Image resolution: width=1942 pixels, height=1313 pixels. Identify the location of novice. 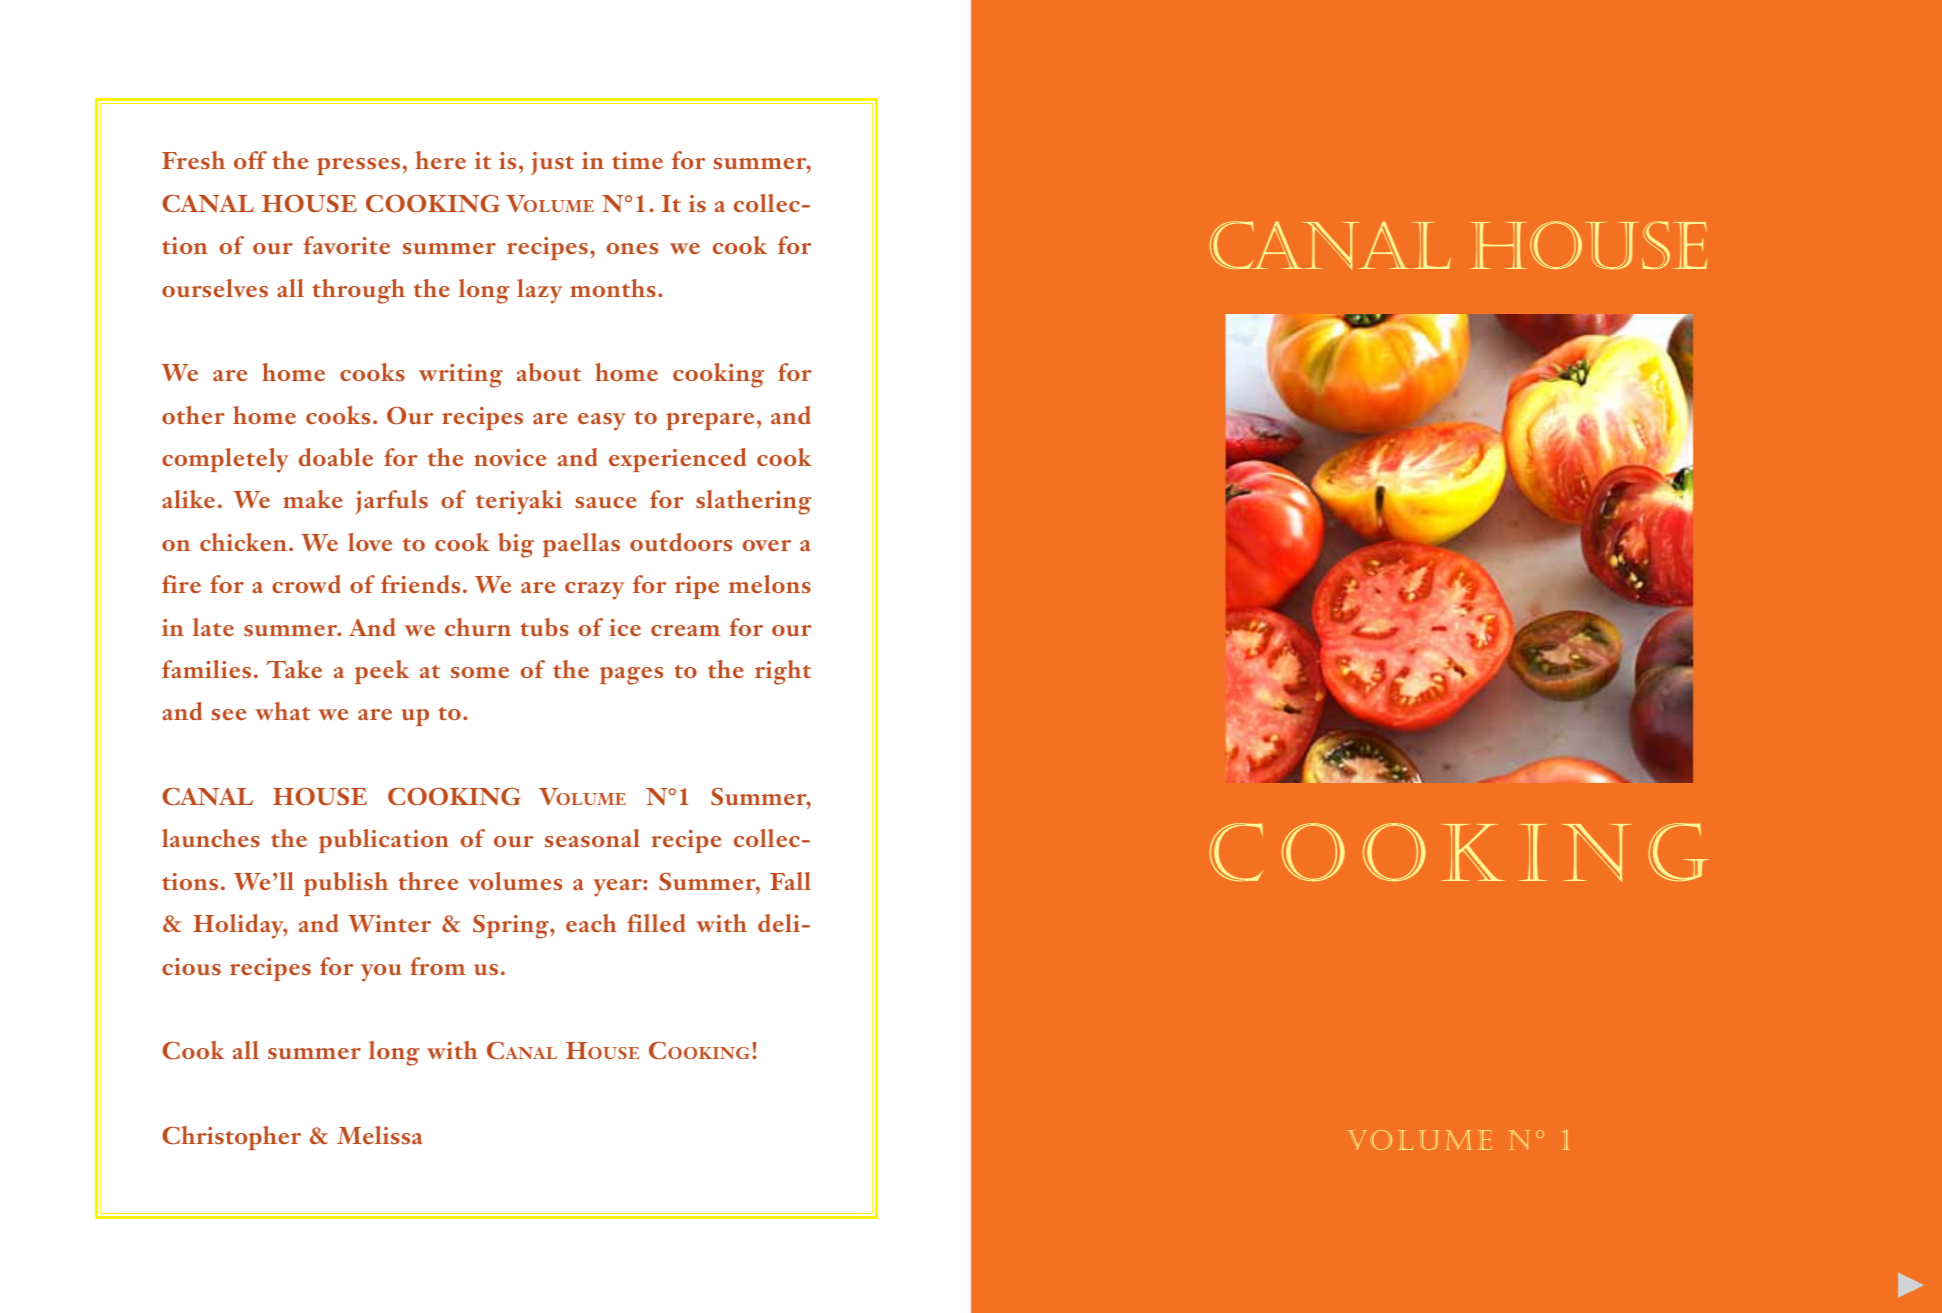
(510, 457).
